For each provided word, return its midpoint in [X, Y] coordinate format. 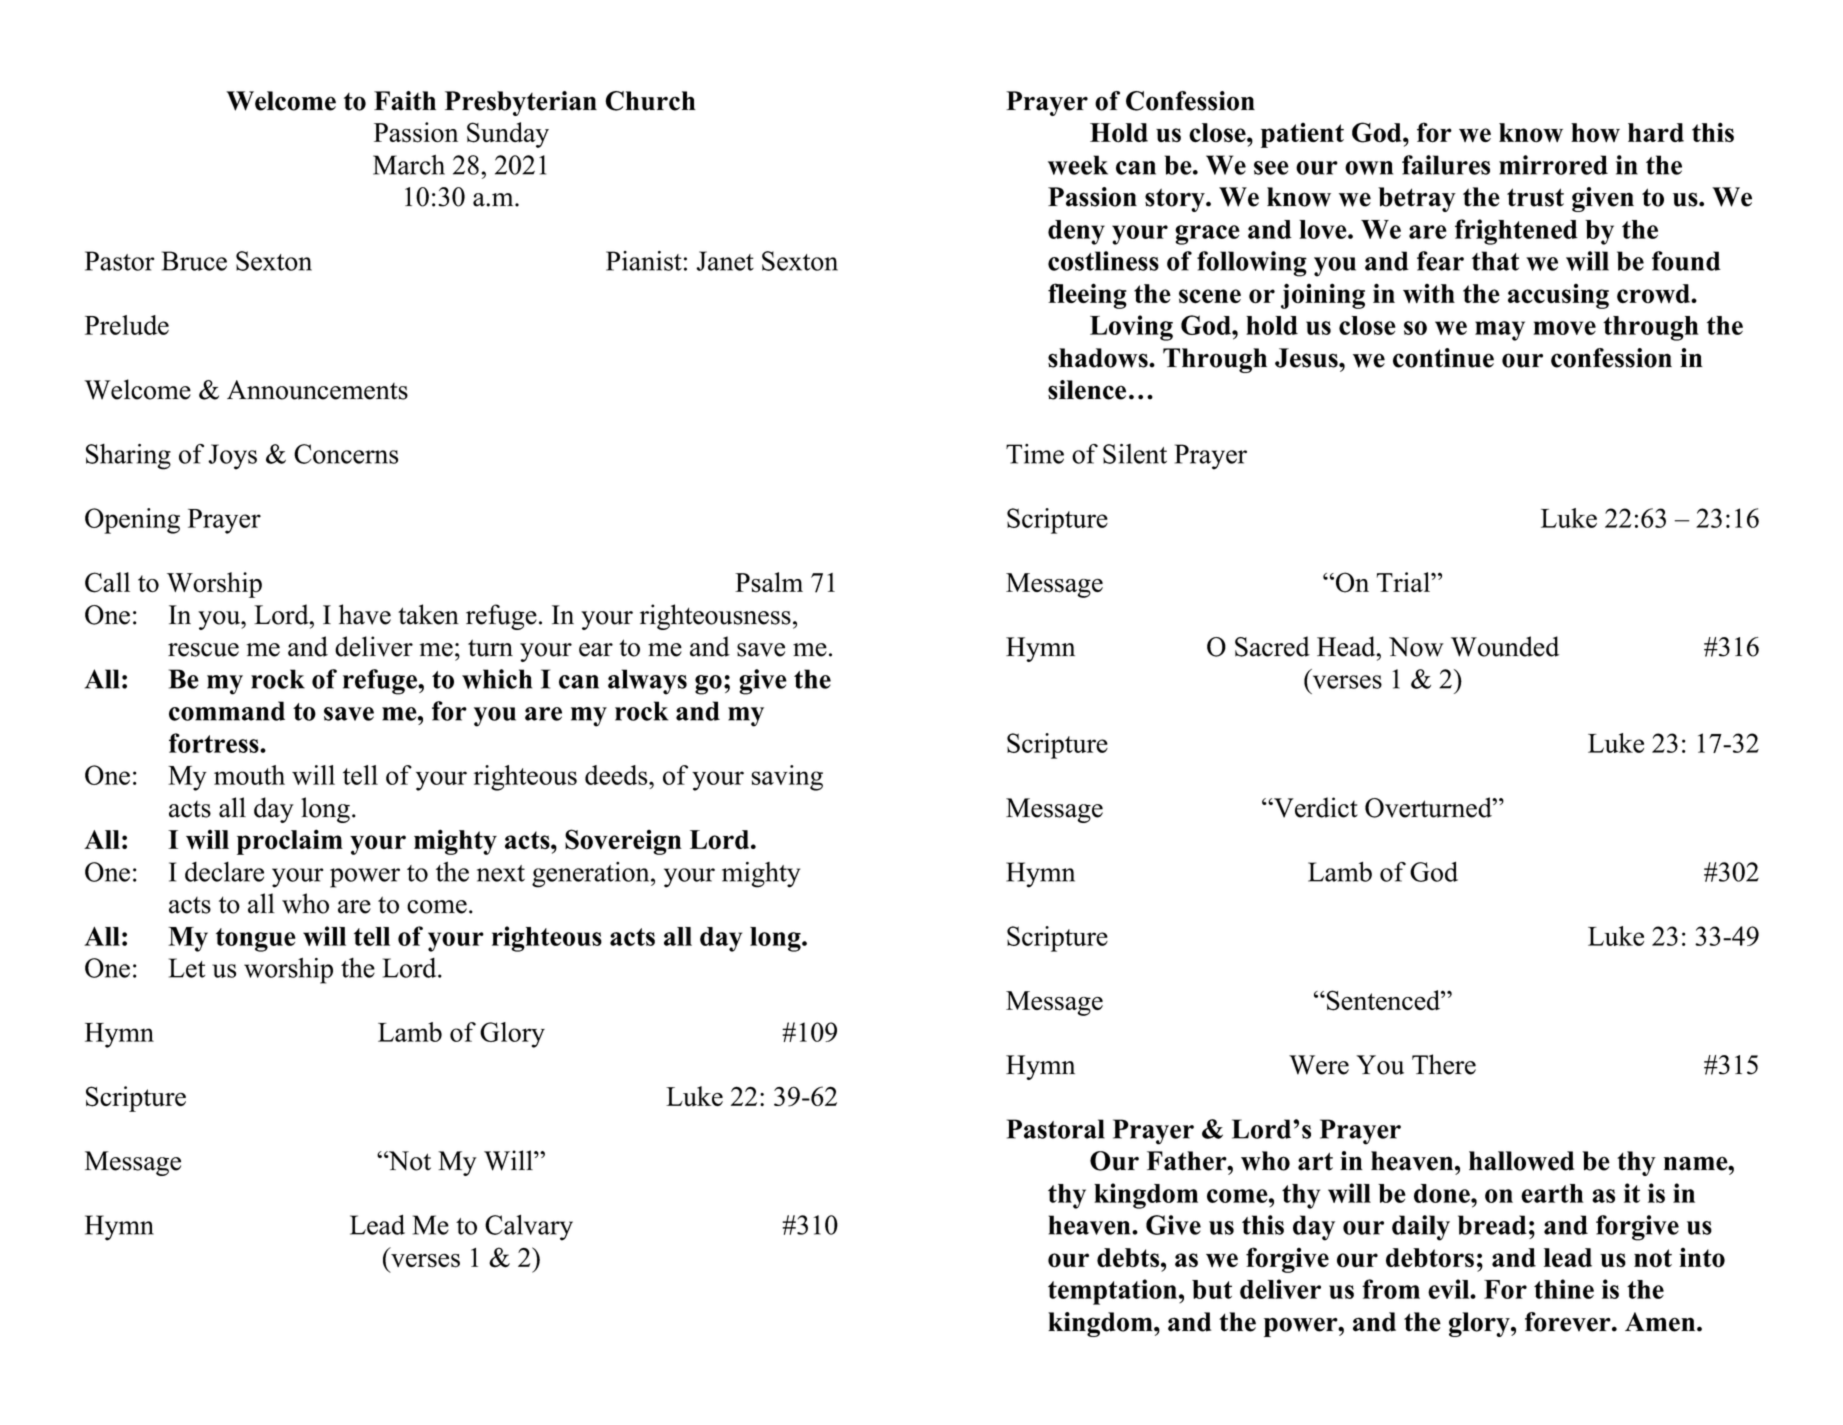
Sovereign [623, 842]
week [1078, 165]
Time [1035, 454]
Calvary [529, 1227]
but [1212, 1289]
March [409, 165]
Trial [1404, 582]
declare [224, 872]
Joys [232, 457]
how [1595, 133]
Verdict [1315, 807]
